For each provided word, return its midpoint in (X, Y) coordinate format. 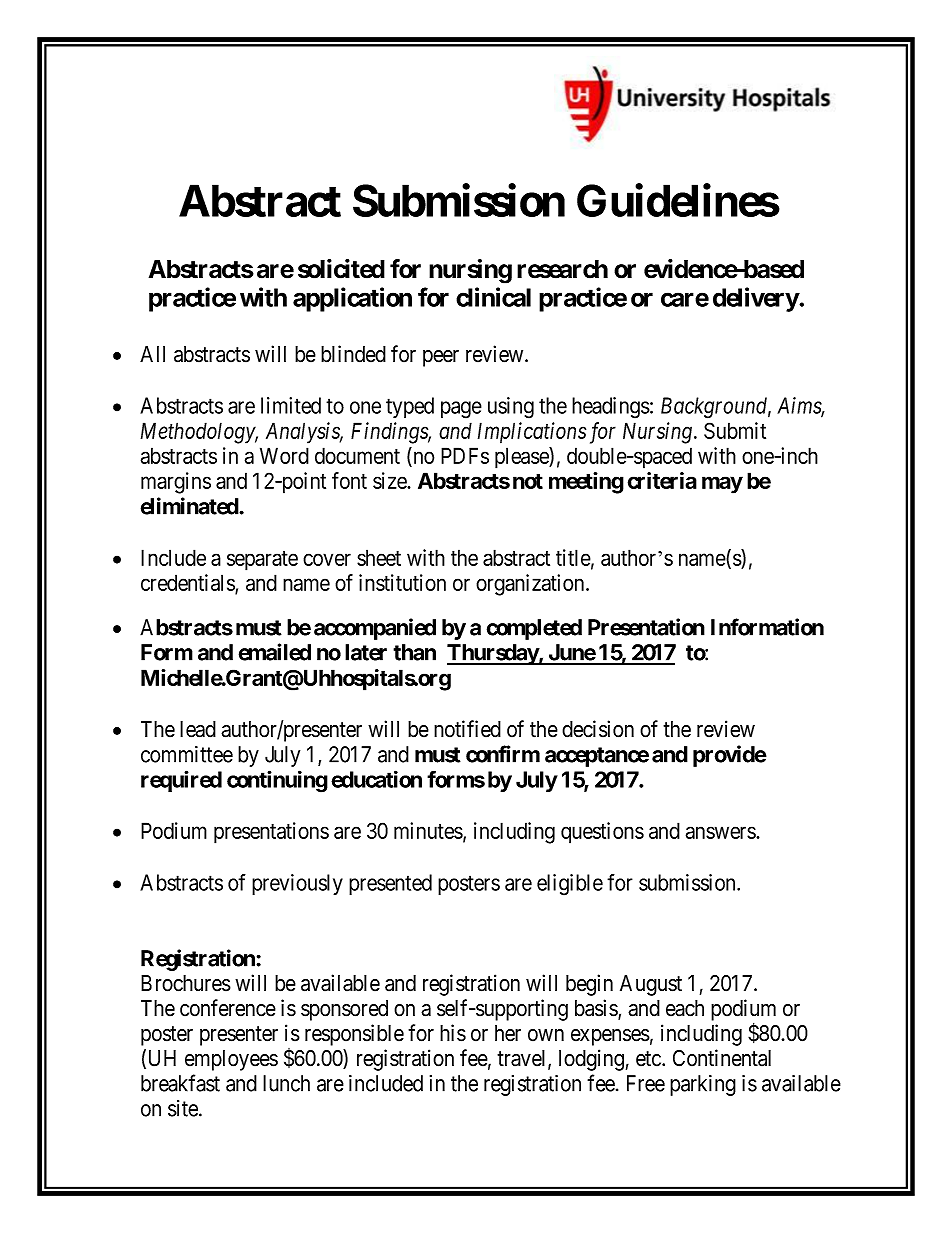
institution (402, 582)
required (181, 781)
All (152, 354)
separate (262, 561)
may (722, 485)
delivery (756, 299)
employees (231, 1060)
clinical (493, 297)
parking (703, 1085)
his (453, 1033)
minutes (428, 830)
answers (721, 832)
